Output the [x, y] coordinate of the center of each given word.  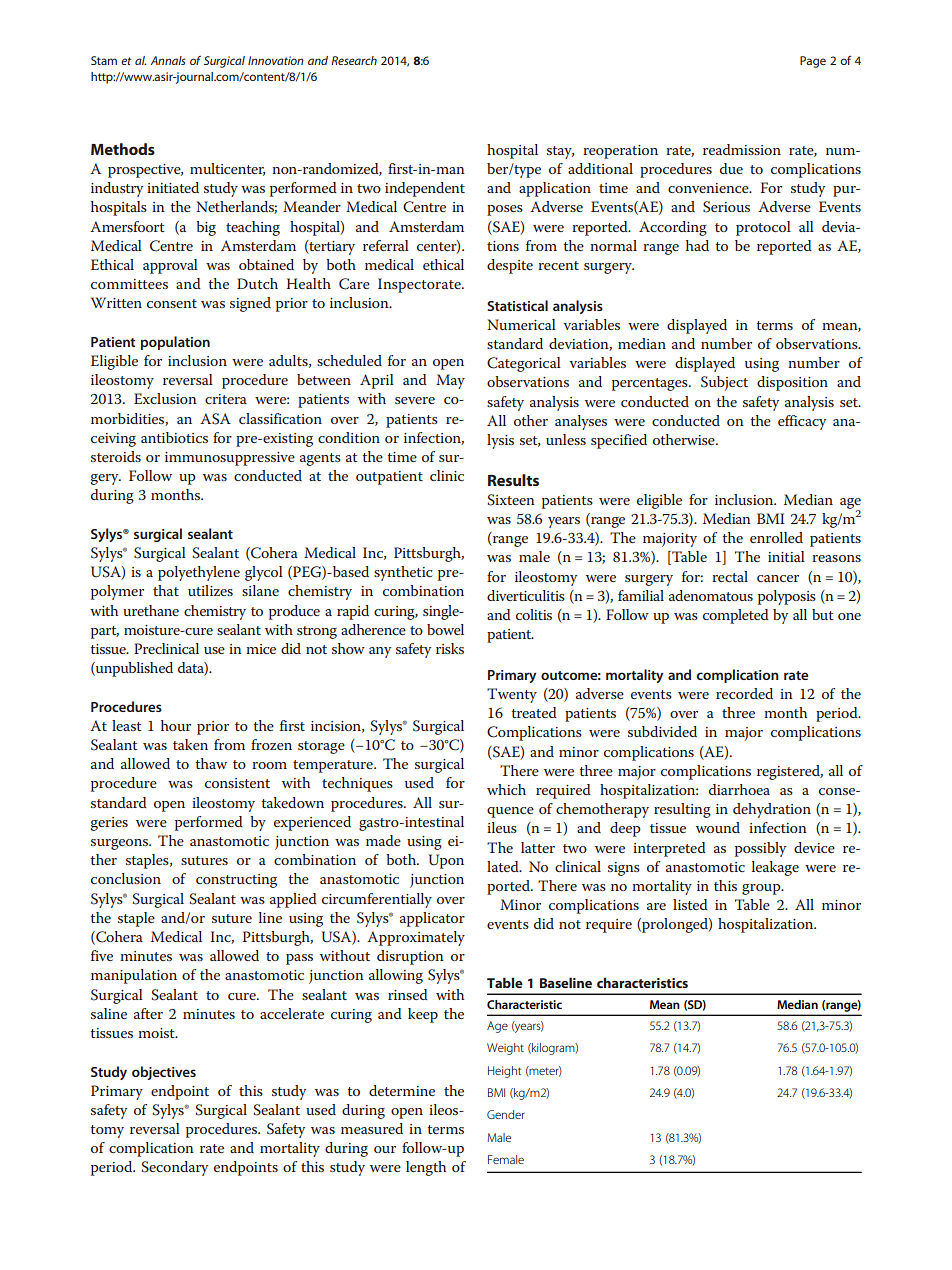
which [506, 789]
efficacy [802, 422]
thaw [211, 763]
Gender [506, 1114]
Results [513, 480]
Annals [168, 60]
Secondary [174, 1168]
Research [354, 60]
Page [813, 62]
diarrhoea [739, 789]
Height [504, 1072]
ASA [215, 419]
